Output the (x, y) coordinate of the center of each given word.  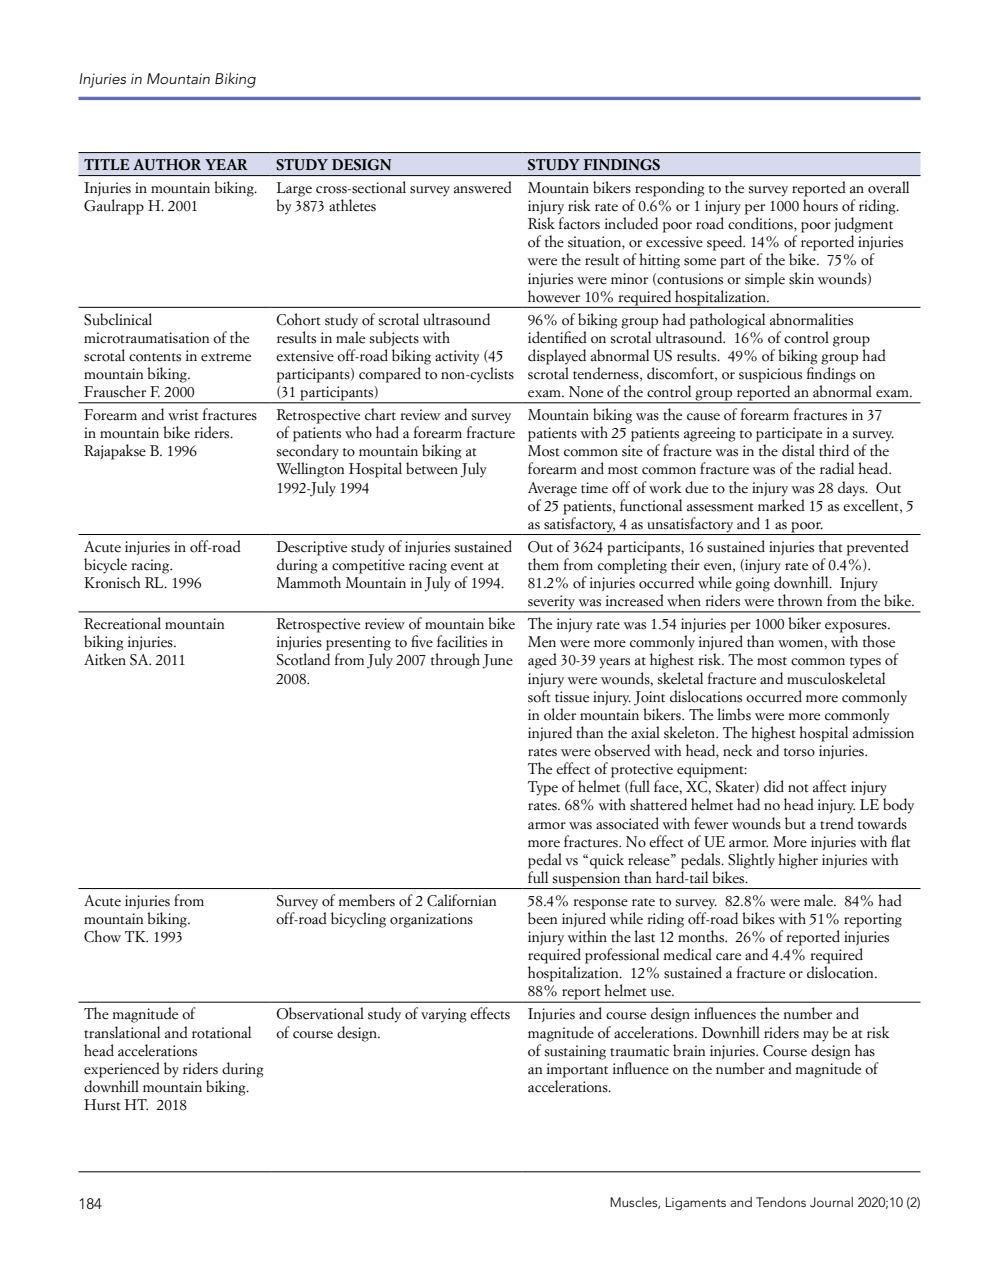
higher (798, 861)
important (577, 1070)
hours (820, 205)
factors (579, 223)
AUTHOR (167, 165)
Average (552, 489)
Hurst (102, 1105)
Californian (461, 900)
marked (781, 505)
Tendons (781, 1202)
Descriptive (312, 548)
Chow (102, 936)
